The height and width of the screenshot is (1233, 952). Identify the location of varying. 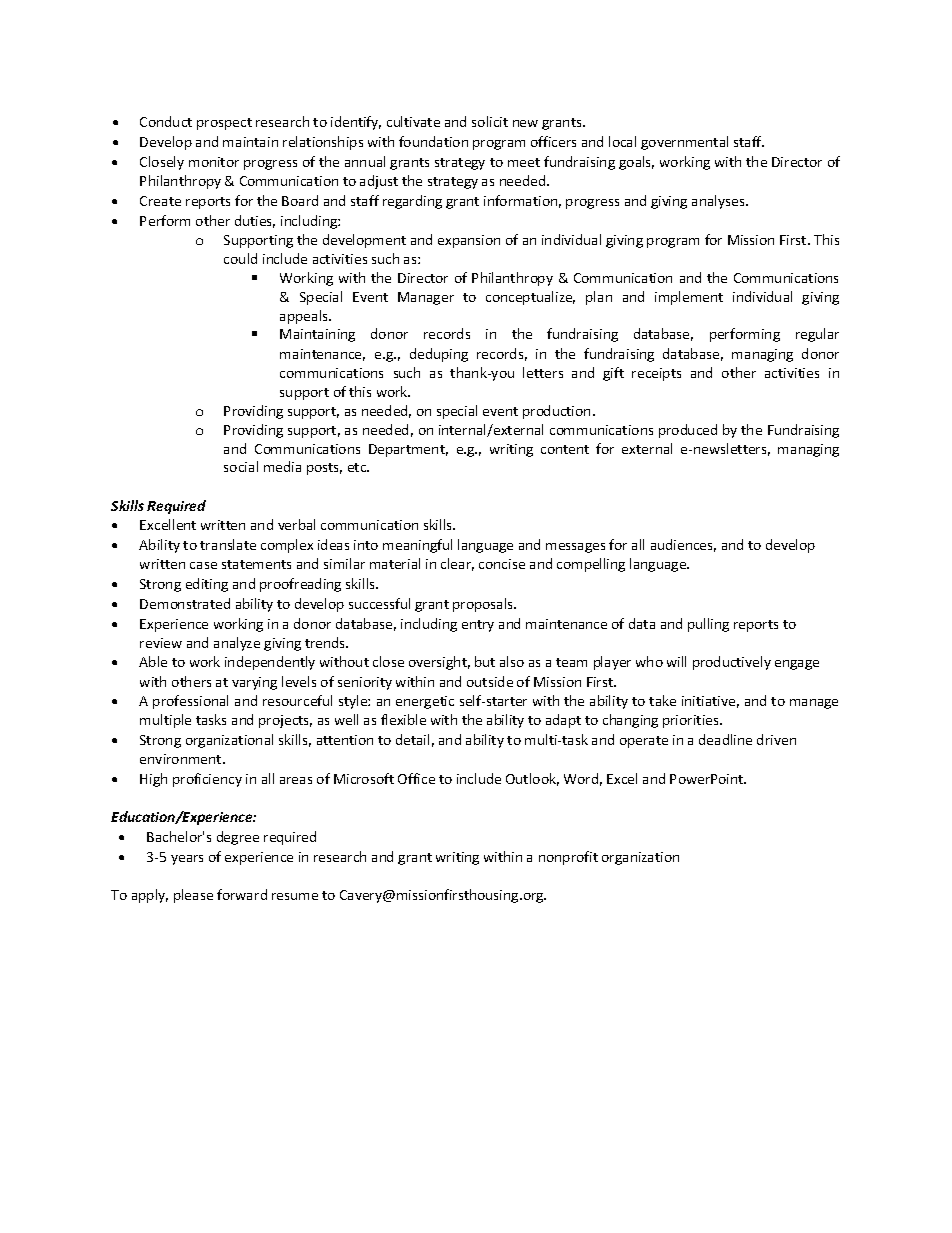
(254, 683).
